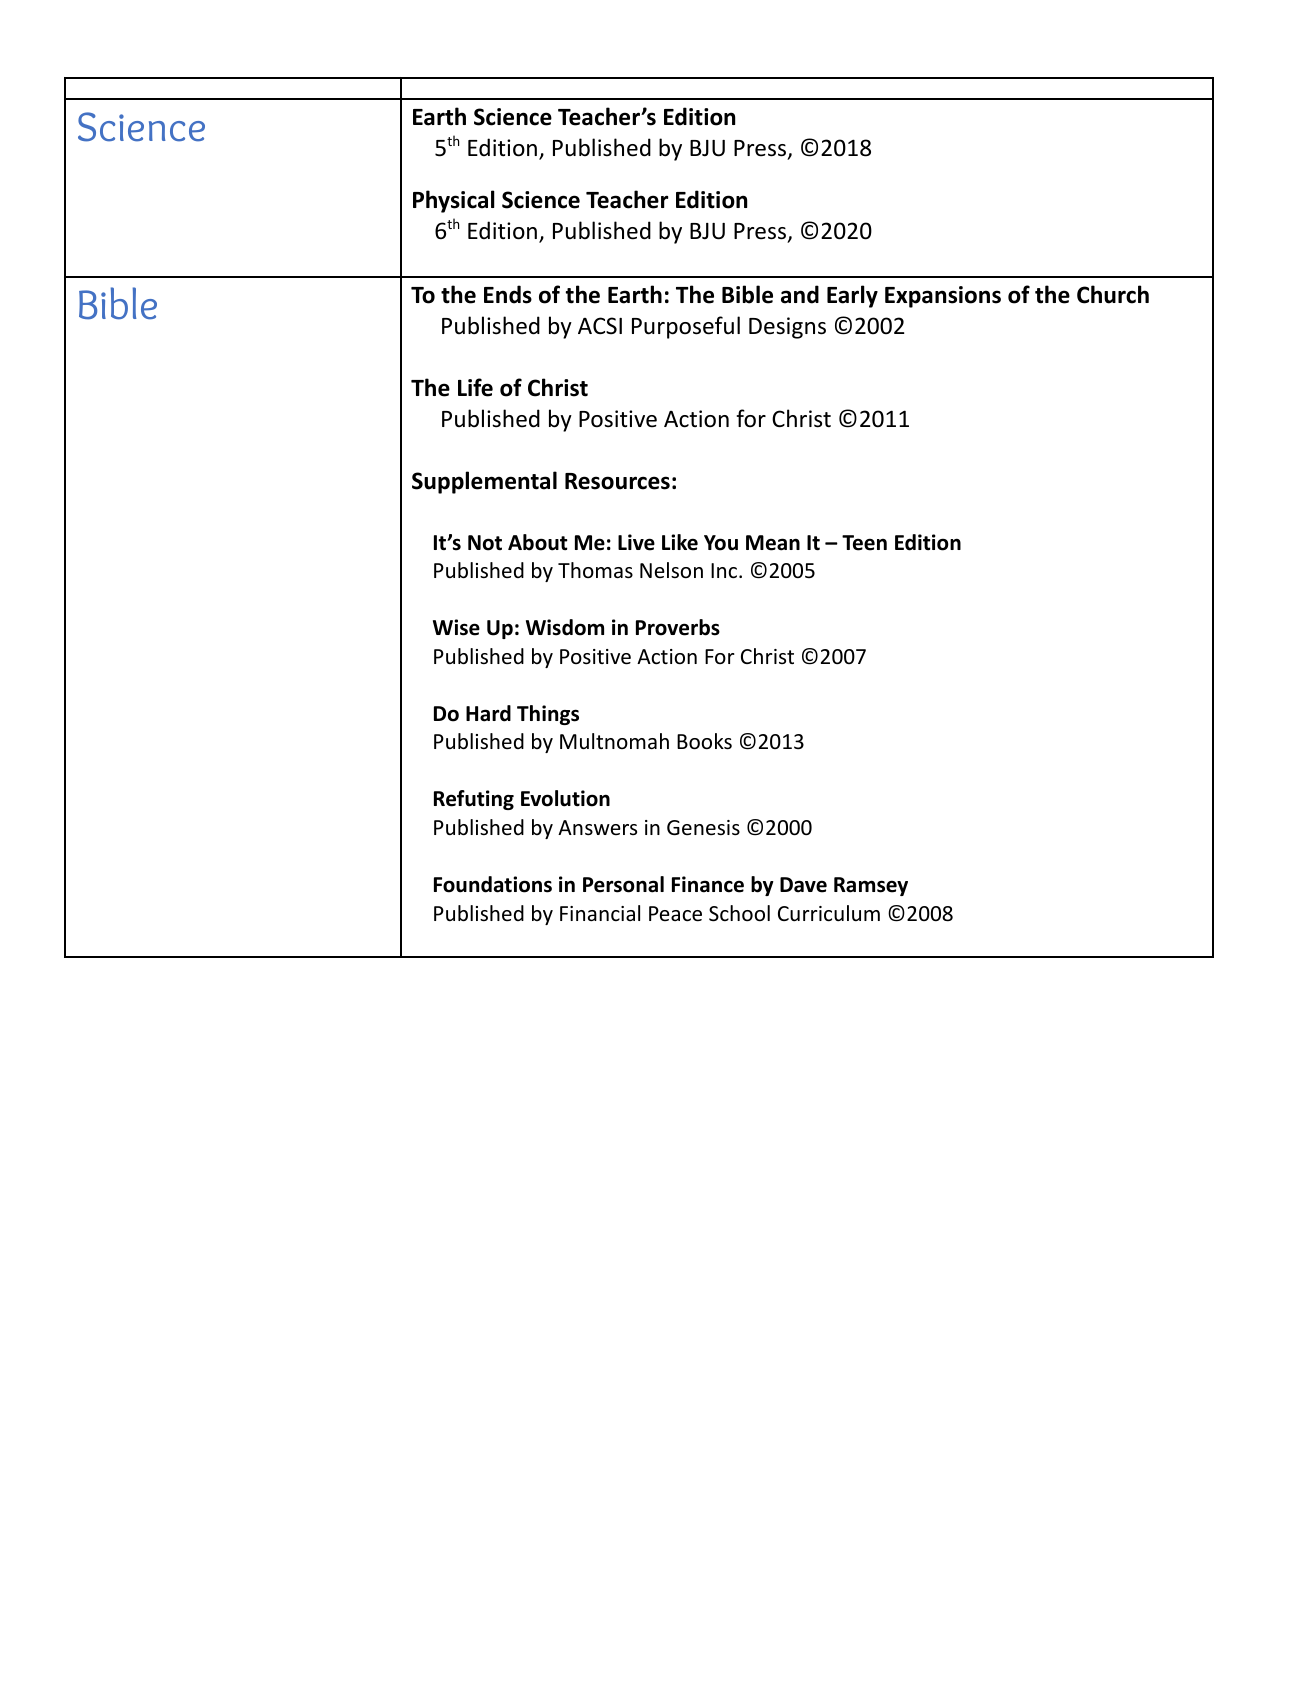  I want to click on Supplemental, so click(484, 482).
